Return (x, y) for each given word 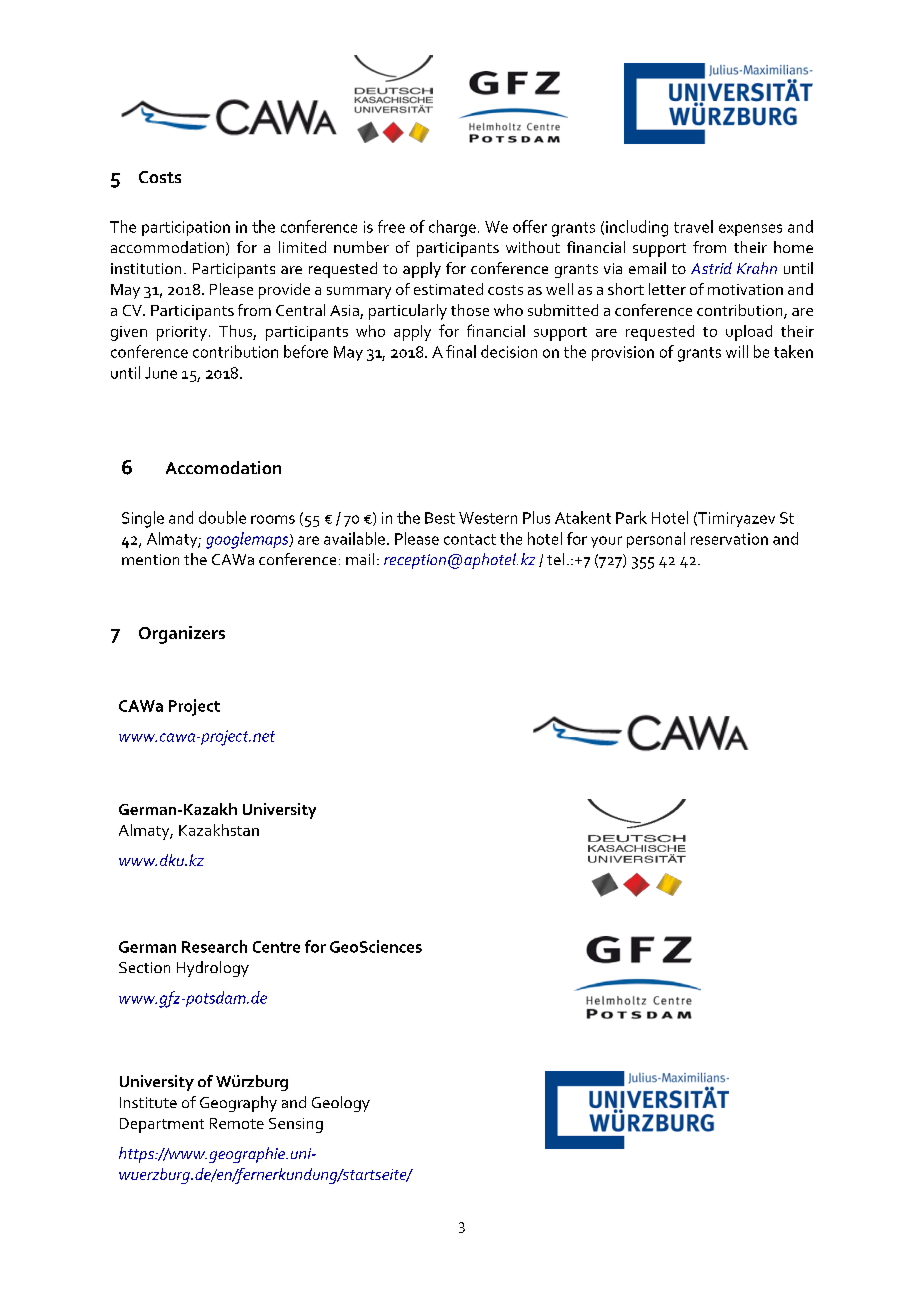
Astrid (711, 268)
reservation (729, 539)
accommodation (167, 247)
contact (470, 539)
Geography (238, 1104)
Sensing (296, 1125)
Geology (341, 1104)
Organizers (182, 635)
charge (452, 228)
